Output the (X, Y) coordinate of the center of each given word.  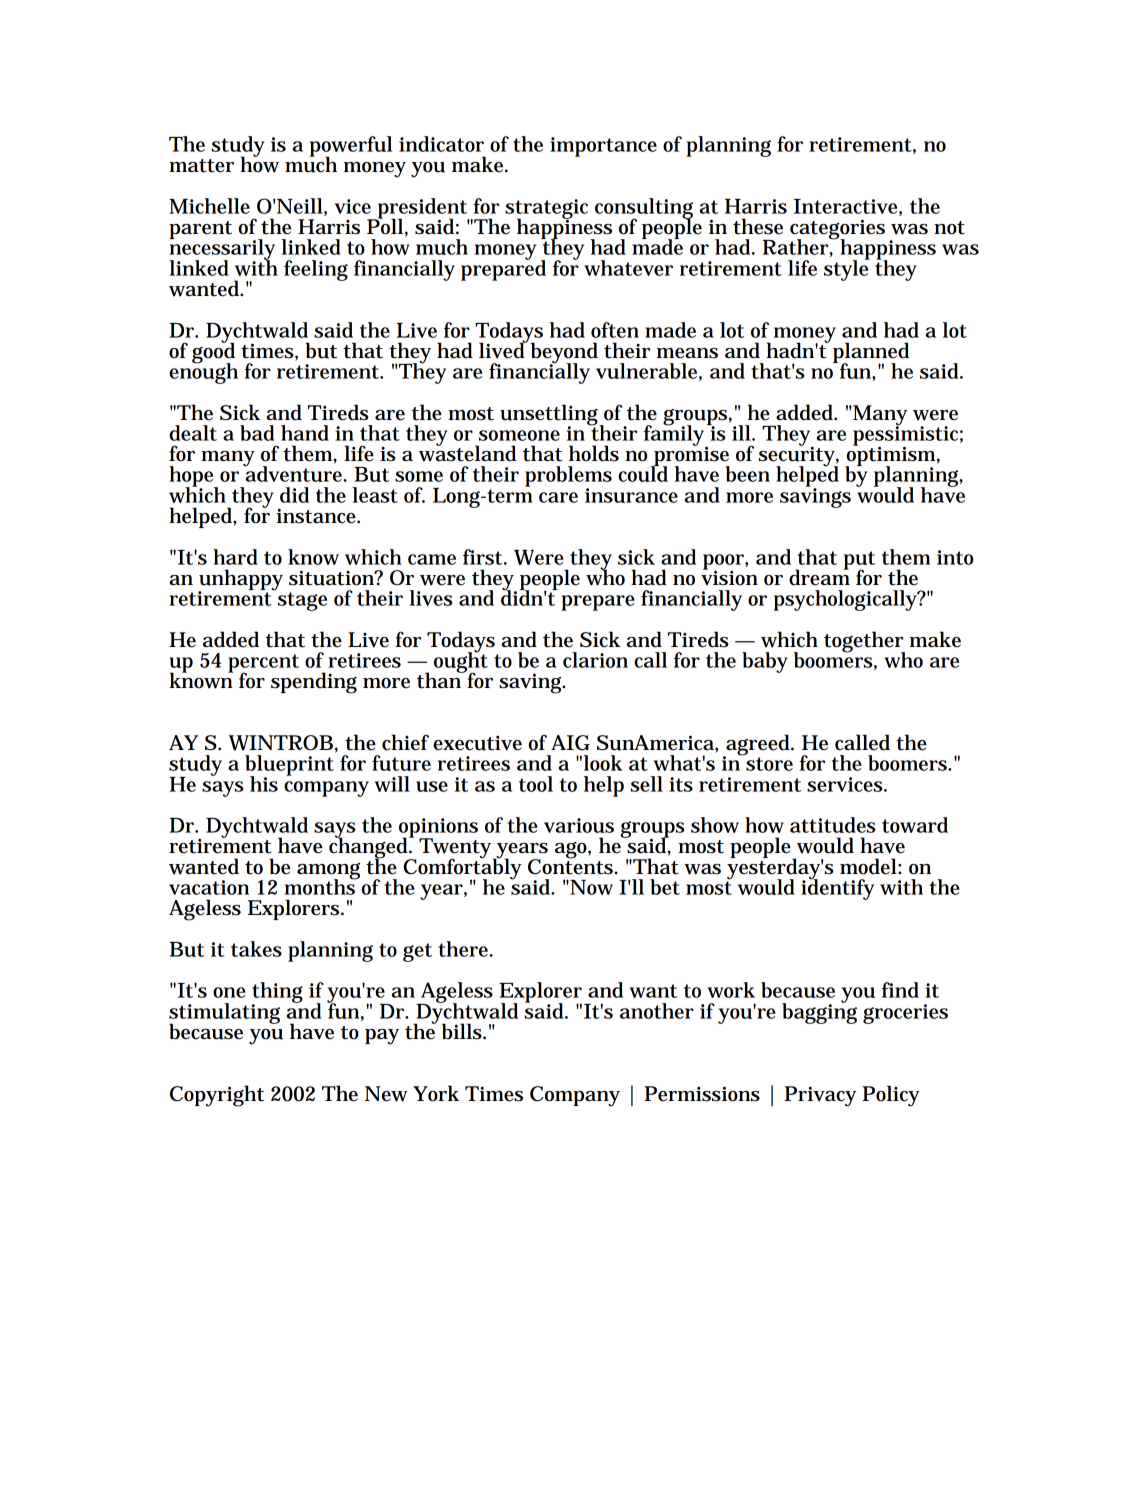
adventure (295, 473)
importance (603, 147)
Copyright (217, 1096)
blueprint (289, 766)
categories (837, 230)
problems (568, 477)
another (657, 1011)
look (603, 763)
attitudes (833, 825)
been (748, 474)
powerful (351, 147)
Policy (891, 1096)
